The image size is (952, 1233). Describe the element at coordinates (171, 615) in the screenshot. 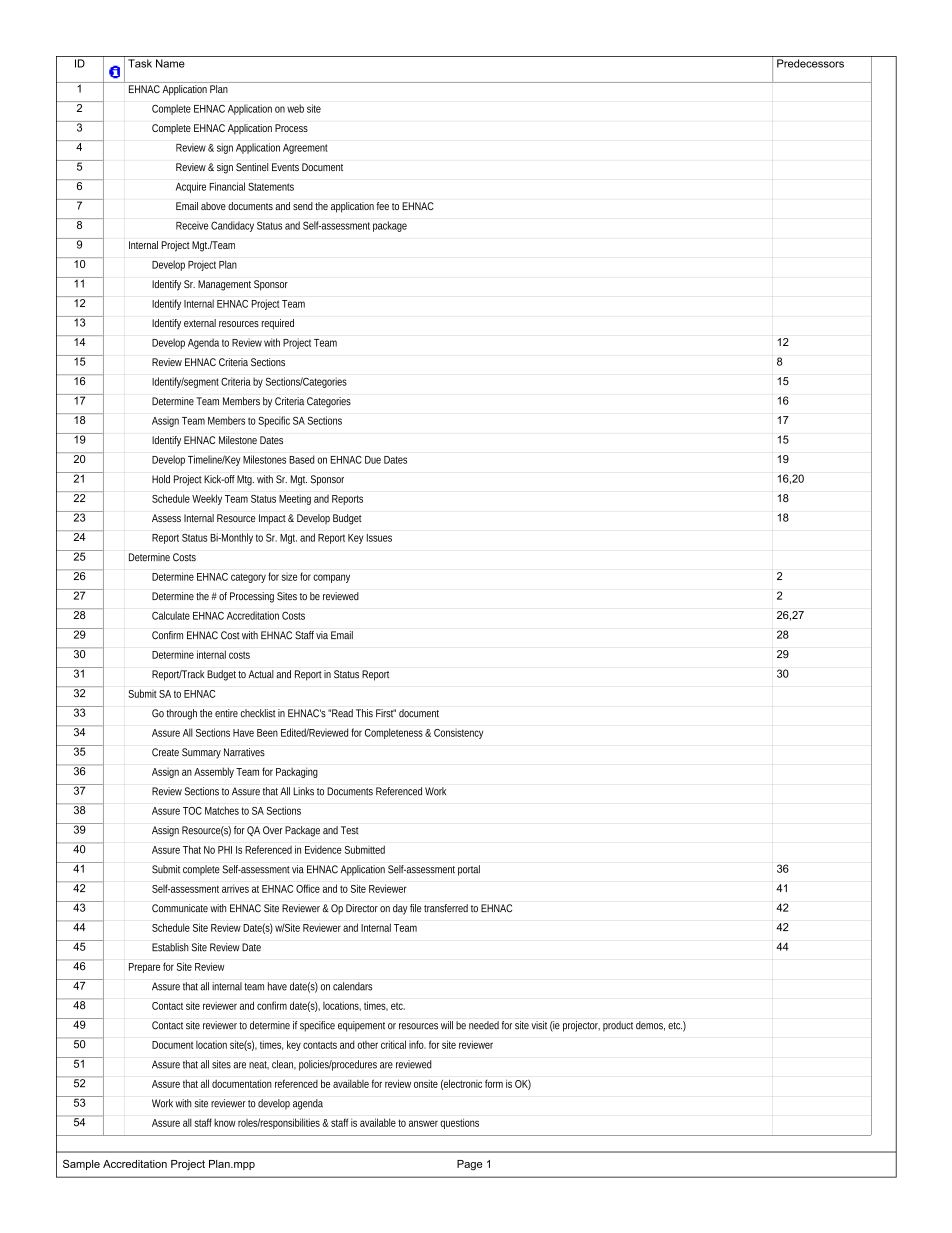

I see `Calculate` at that location.
